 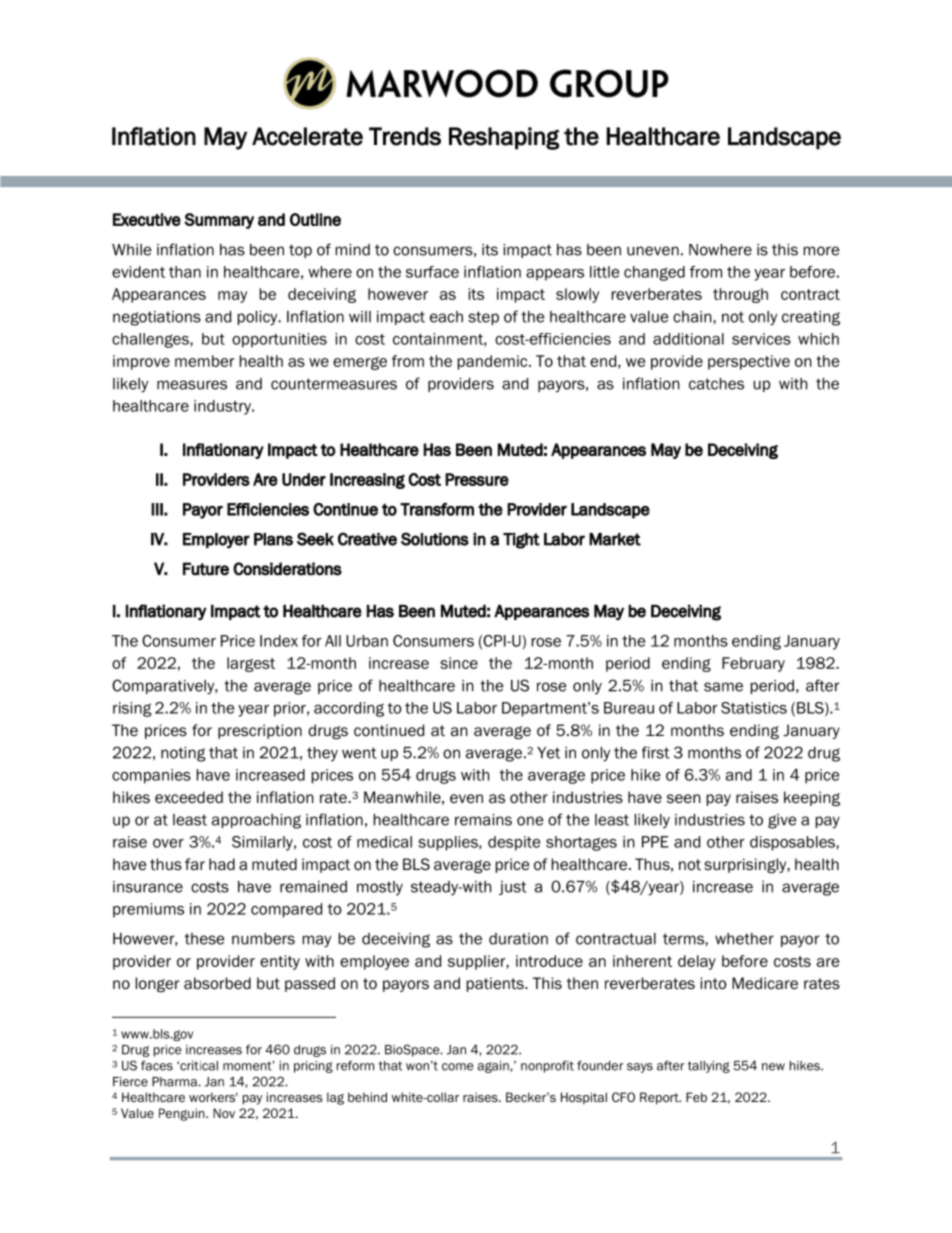 I want to click on more, so click(x=821, y=251).
